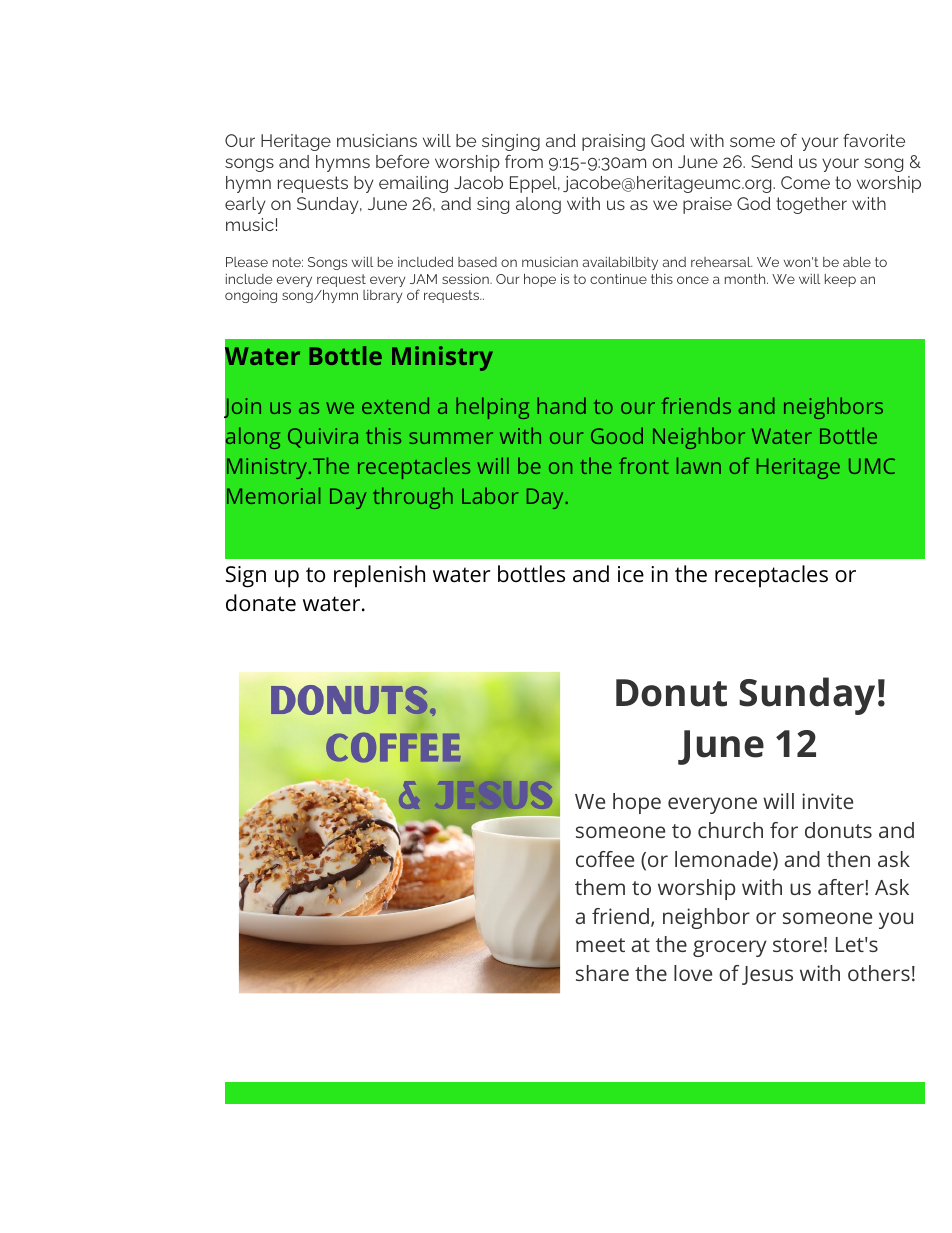 The image size is (952, 1233). I want to click on replenish, so click(379, 576).
